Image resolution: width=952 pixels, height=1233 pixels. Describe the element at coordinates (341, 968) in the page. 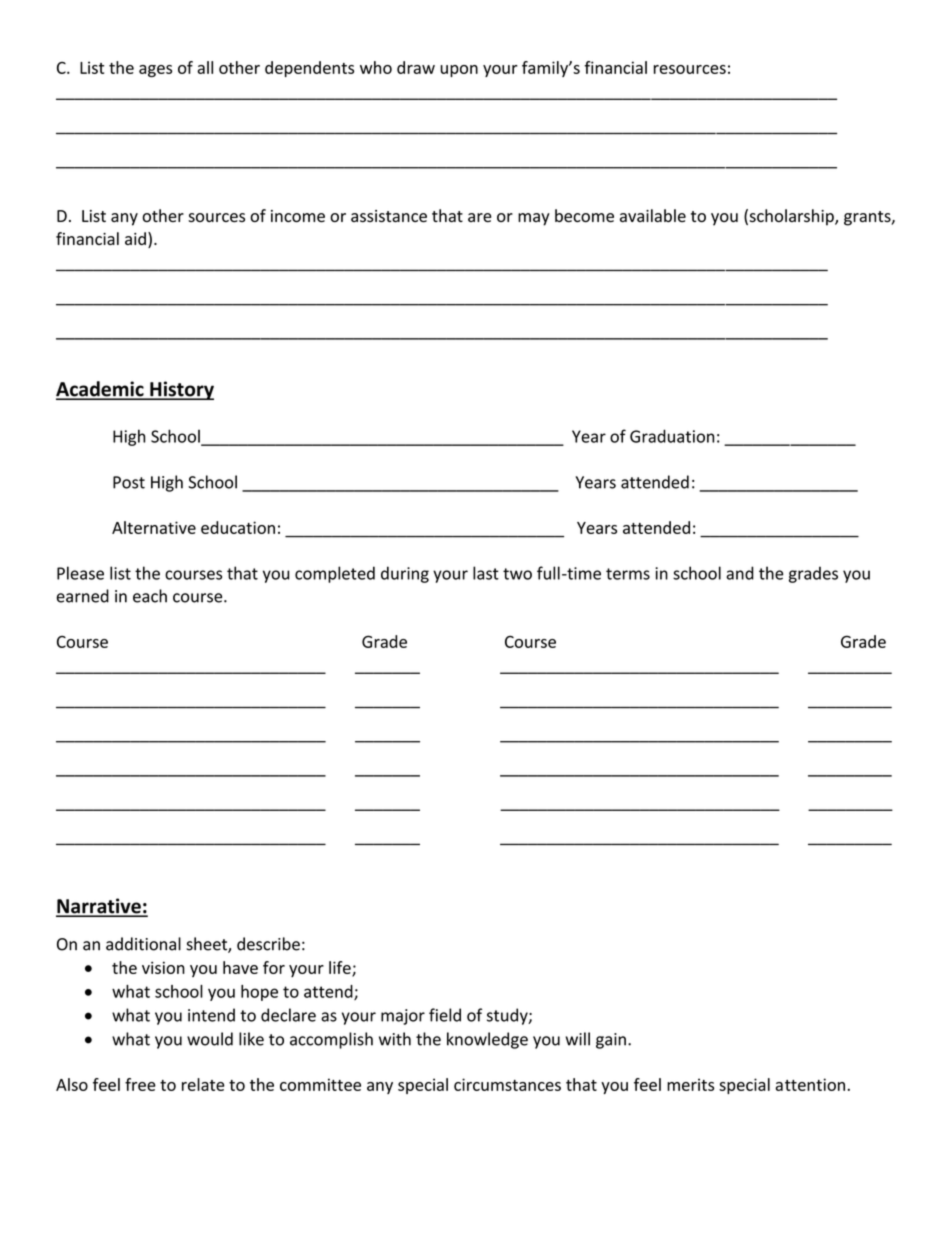

I see `life` at that location.
